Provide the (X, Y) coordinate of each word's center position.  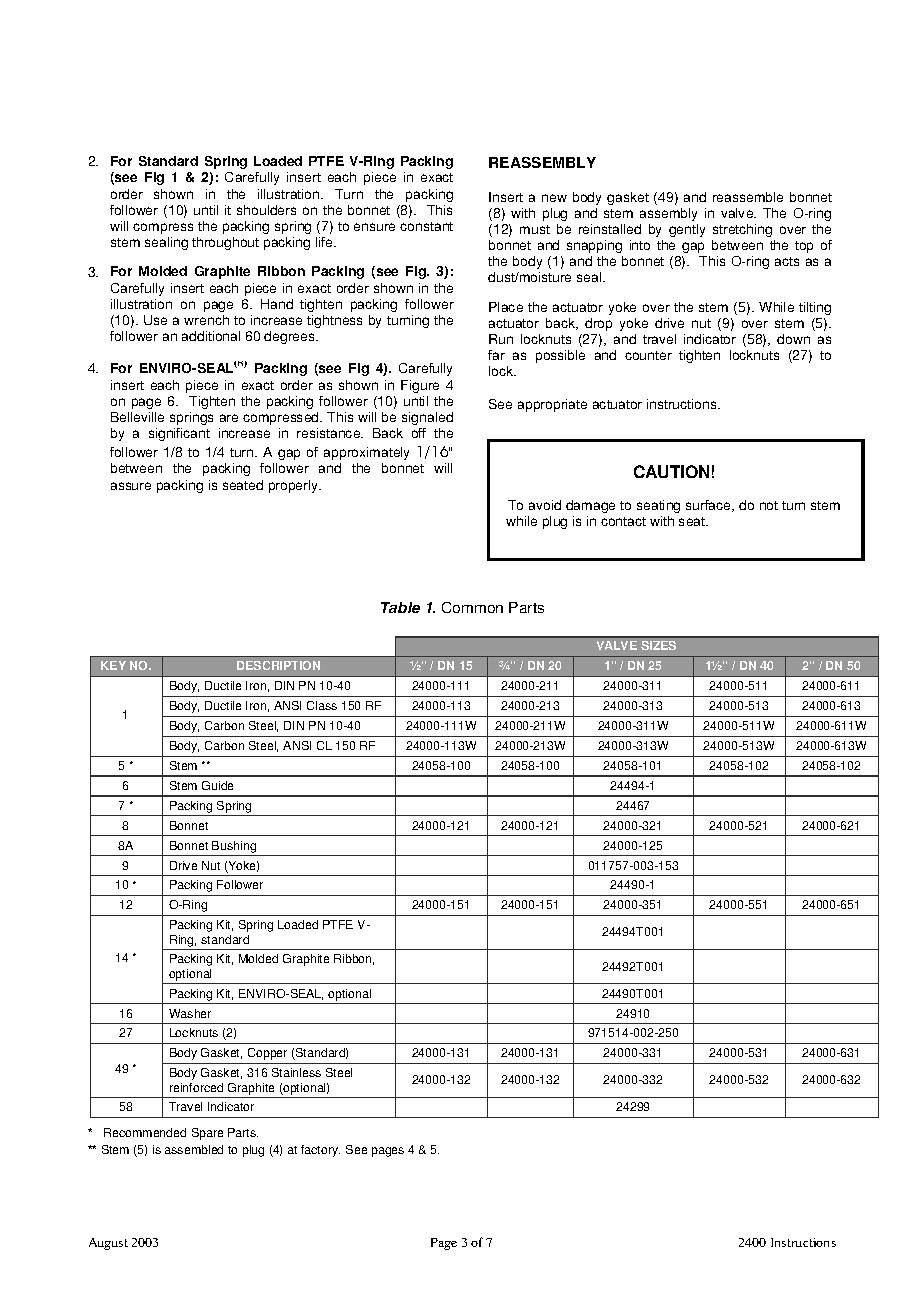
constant (426, 226)
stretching (742, 230)
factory (320, 1151)
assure (131, 486)
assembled (194, 1149)
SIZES (658, 645)
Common (472, 607)
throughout (225, 243)
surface (709, 506)
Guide (217, 785)
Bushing (234, 847)
